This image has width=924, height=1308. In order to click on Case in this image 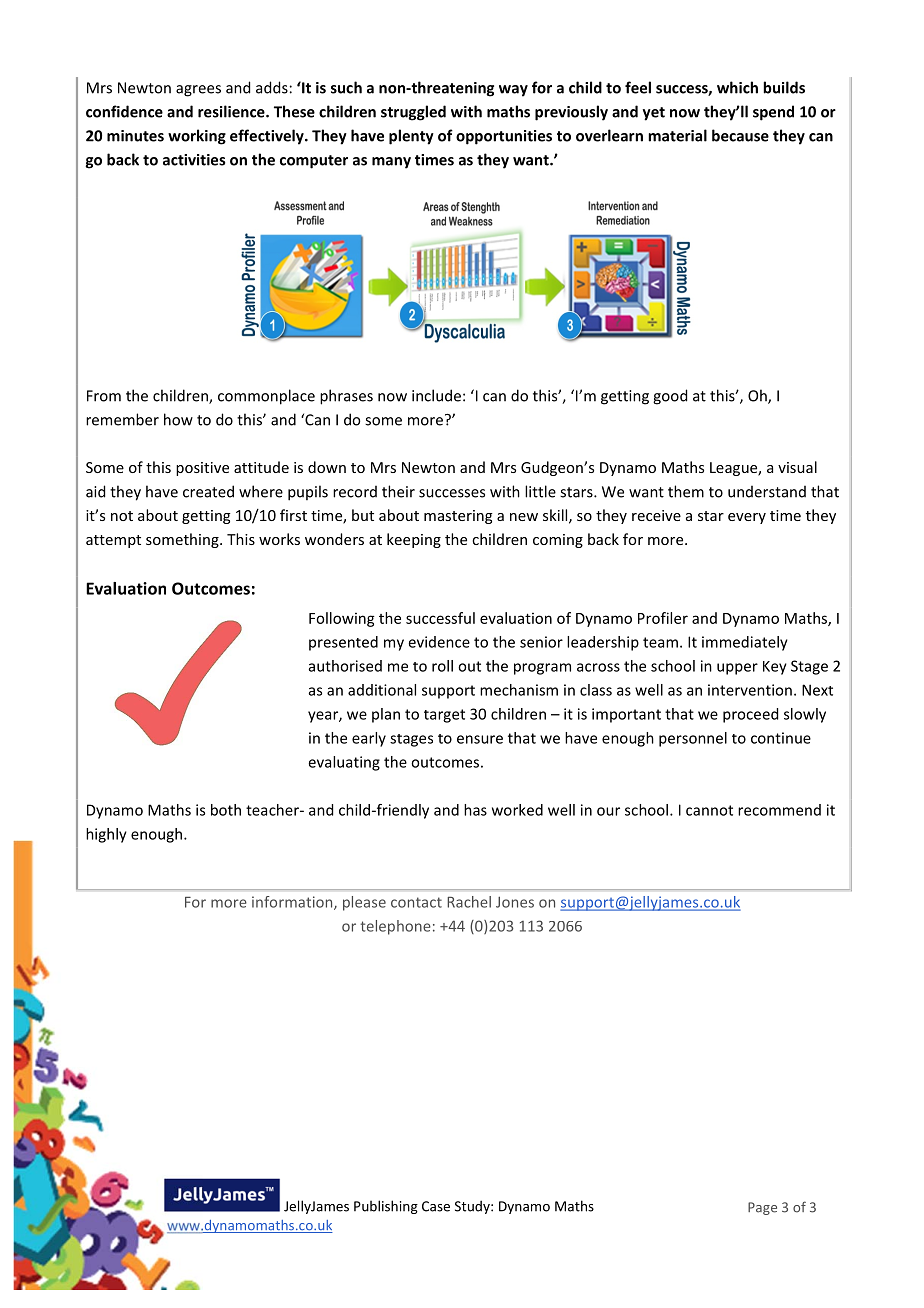, I will do `click(436, 1206)`.
